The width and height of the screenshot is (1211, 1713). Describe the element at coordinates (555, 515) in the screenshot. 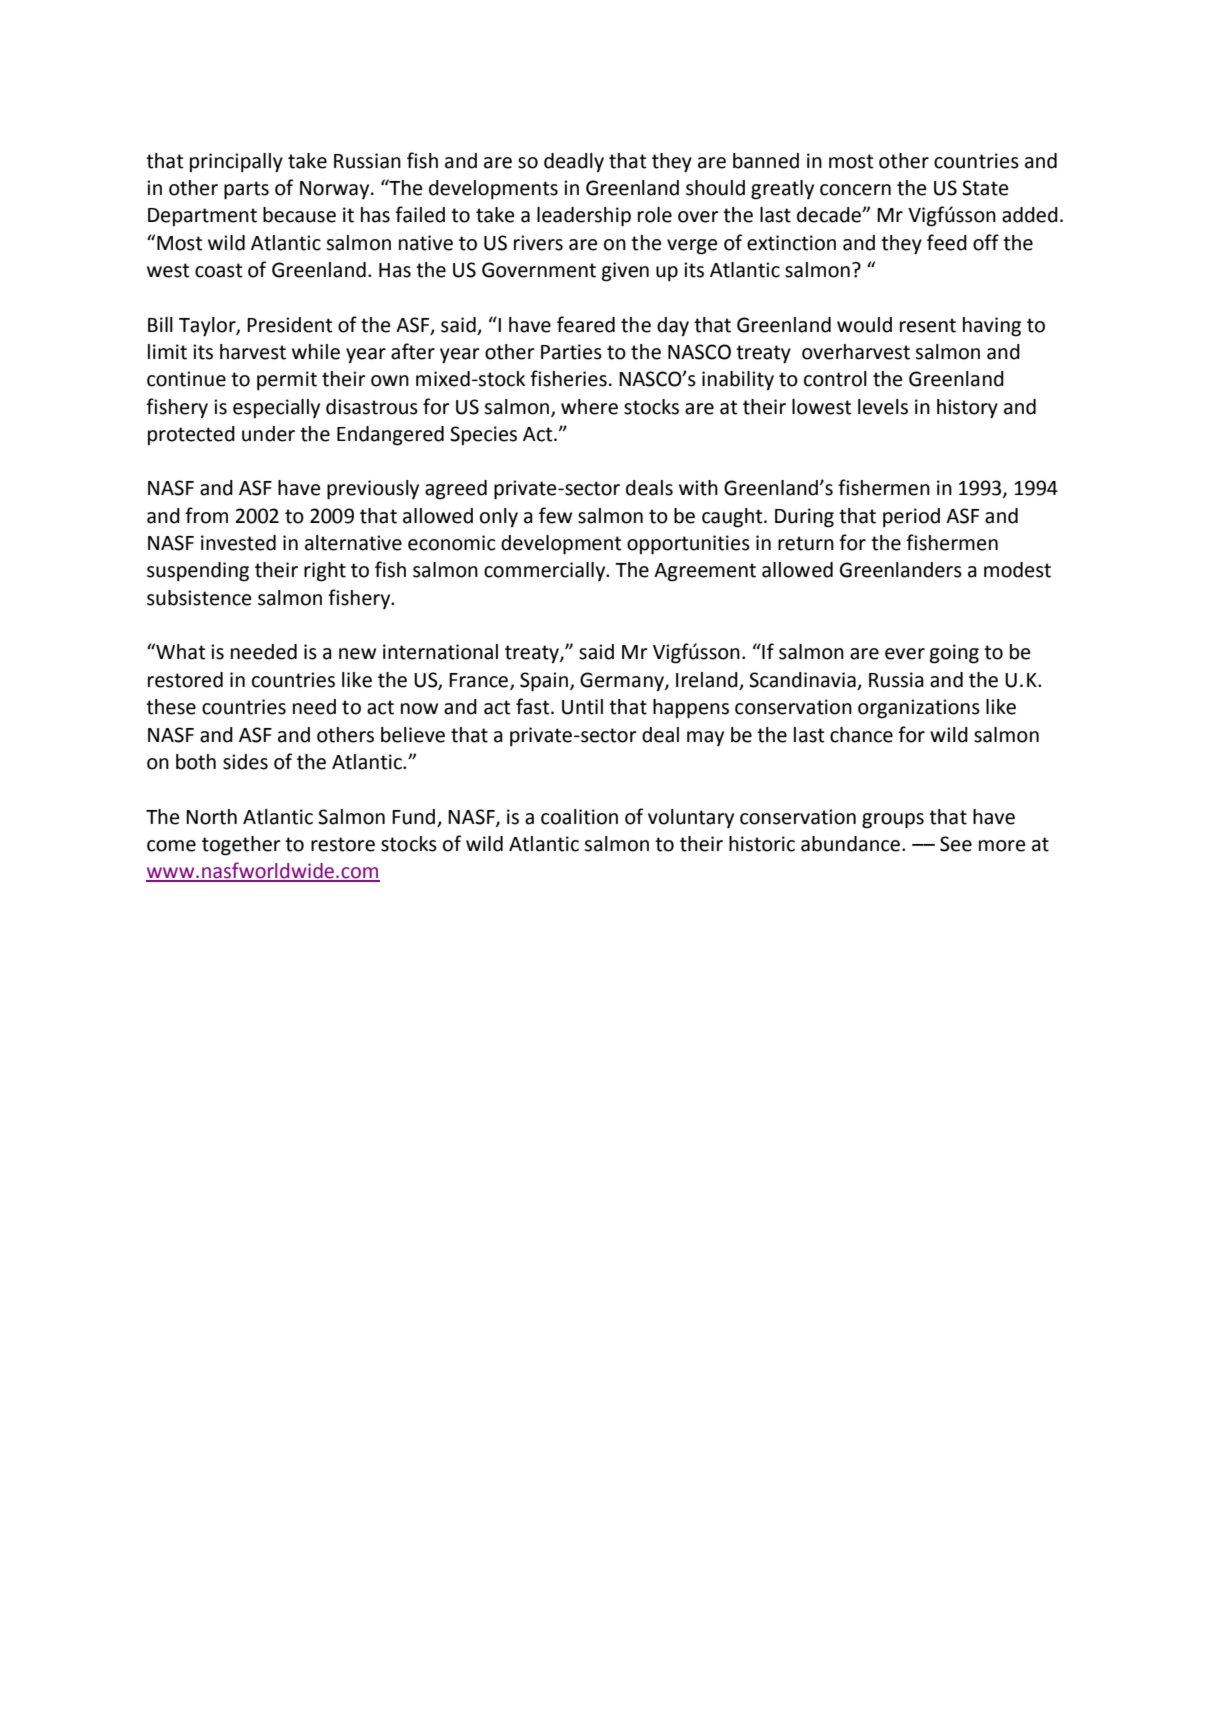

I see `few` at that location.
